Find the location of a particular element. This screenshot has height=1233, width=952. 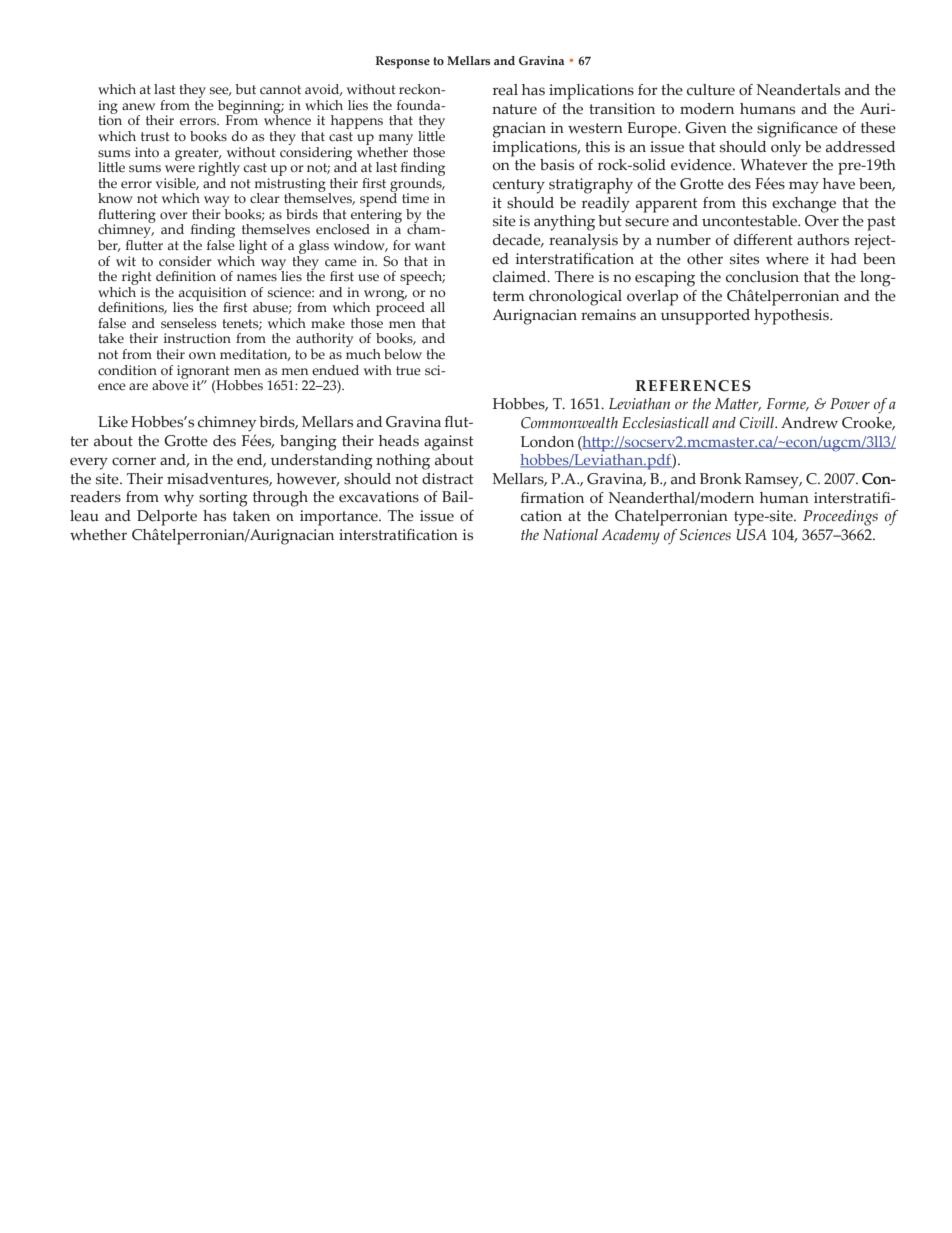

why is located at coordinates (179, 499).
